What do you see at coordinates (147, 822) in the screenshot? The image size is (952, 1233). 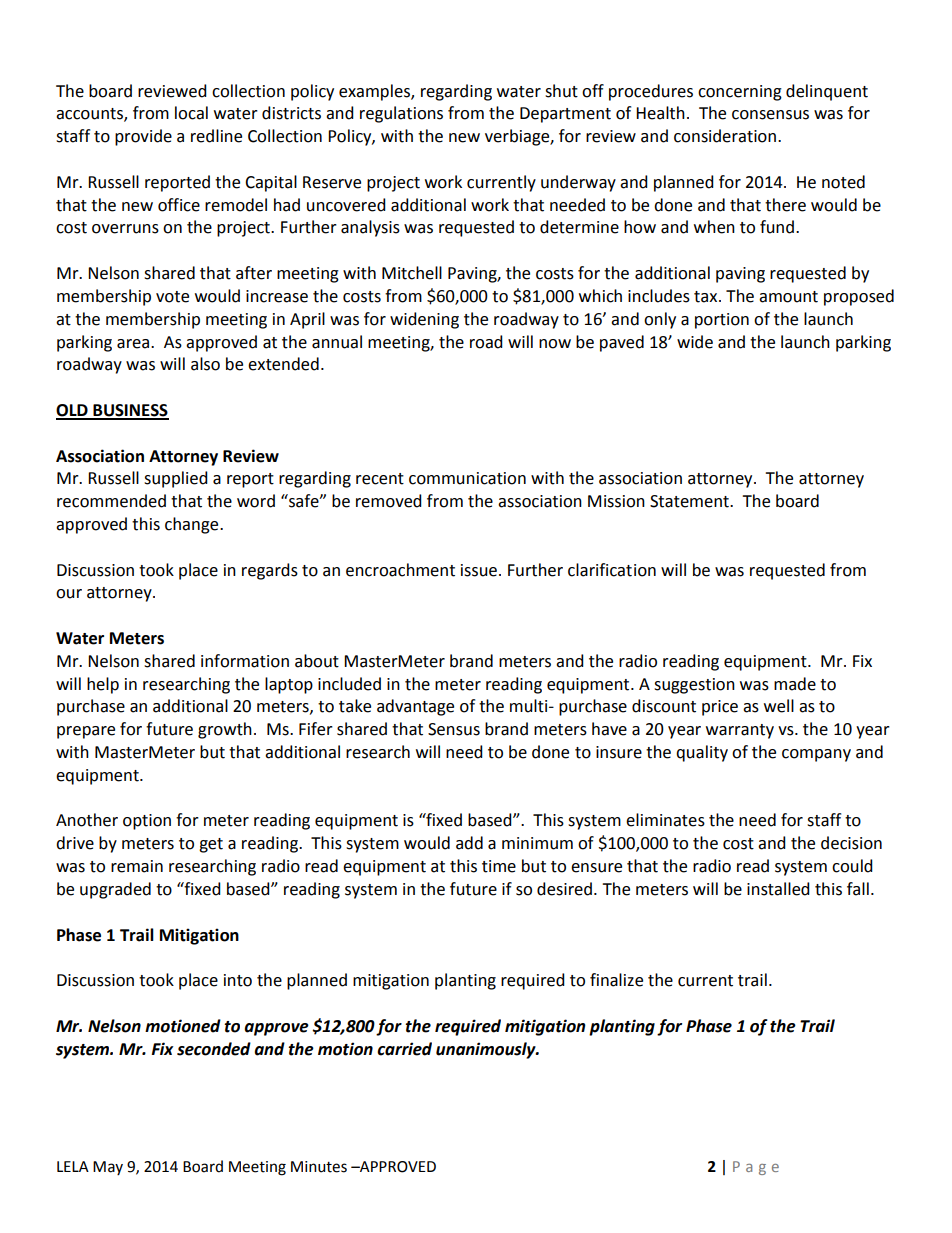 I see `option` at bounding box center [147, 822].
